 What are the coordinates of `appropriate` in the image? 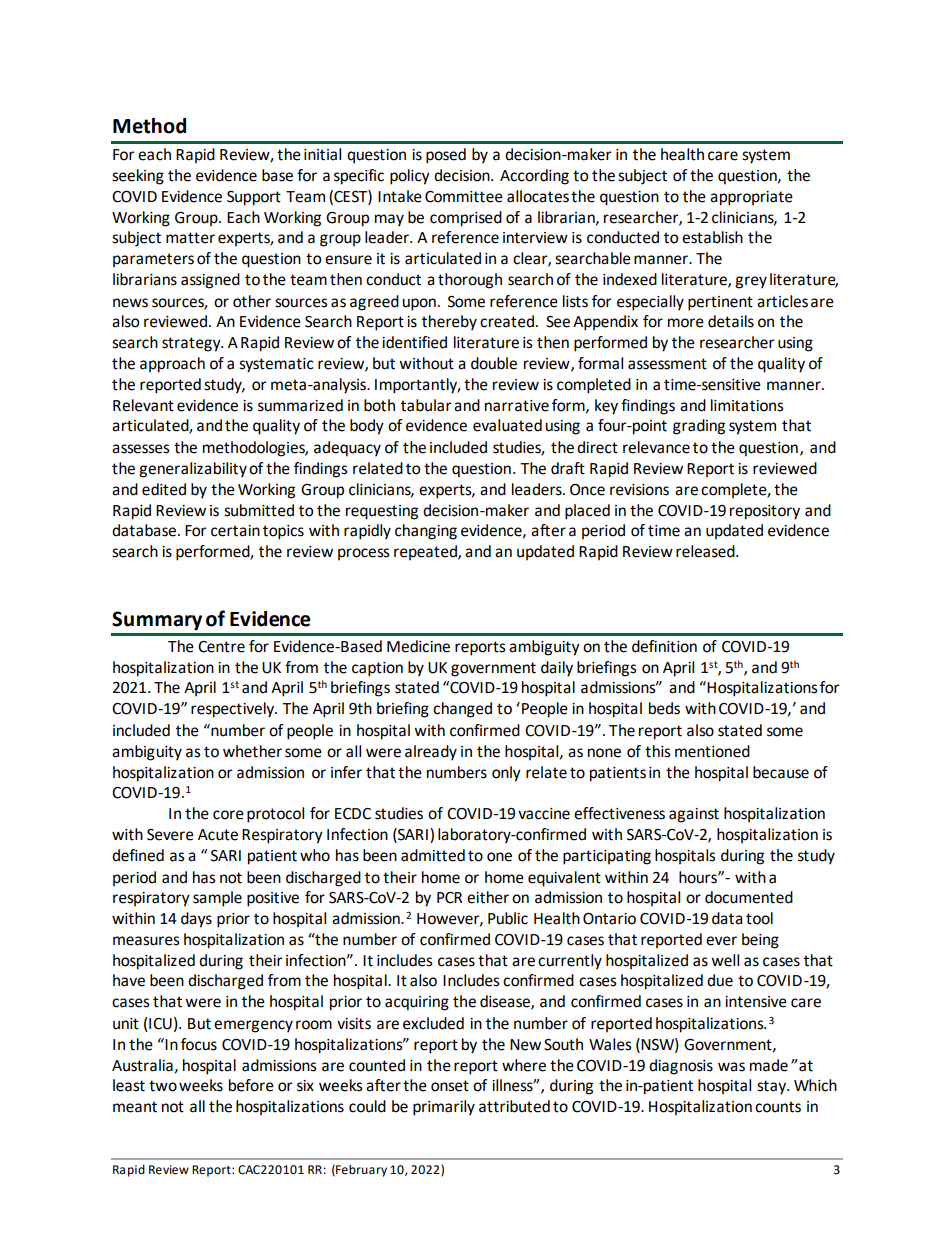 It's located at (751, 198).
